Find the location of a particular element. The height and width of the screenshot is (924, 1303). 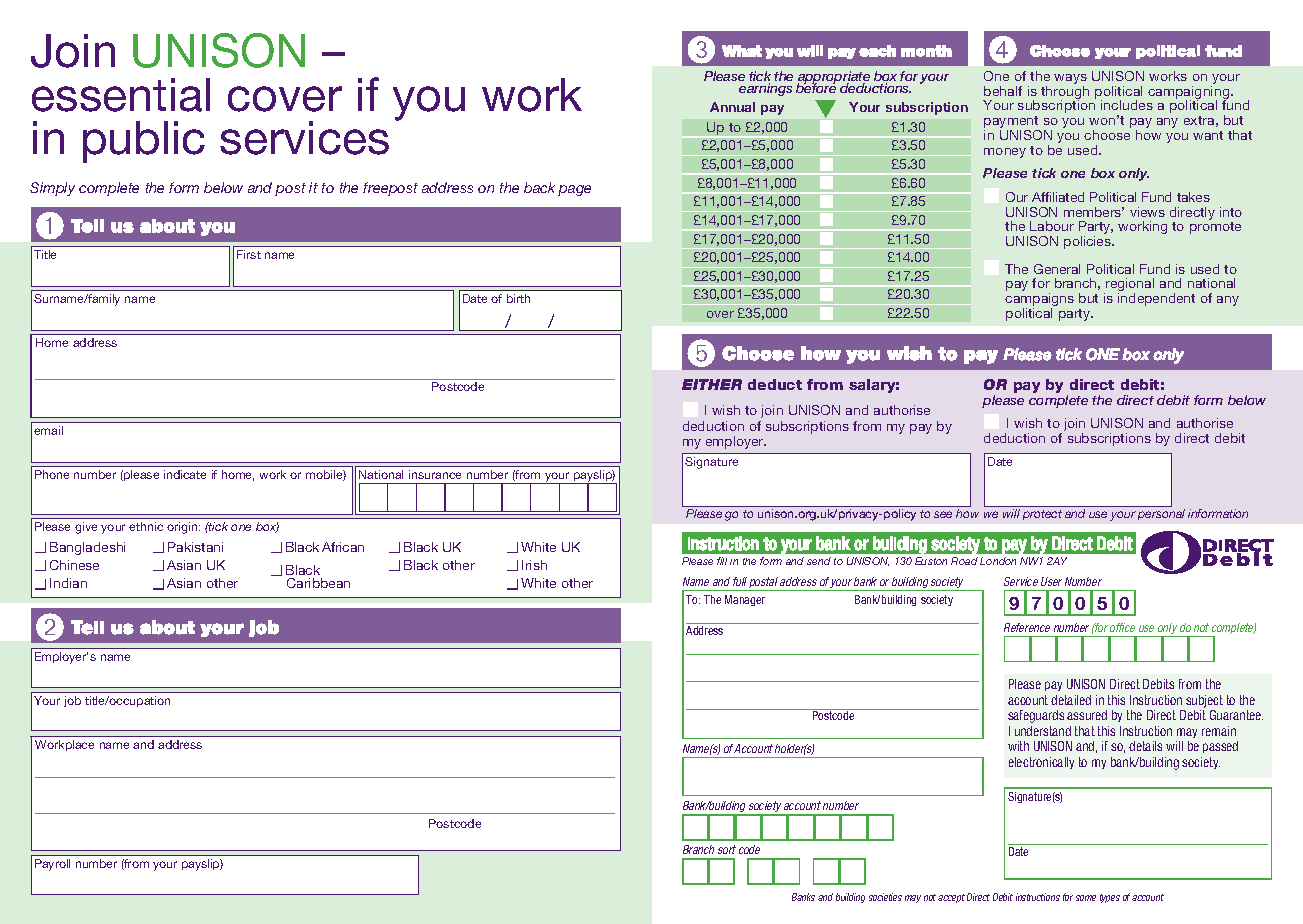

Annual is located at coordinates (732, 107).
